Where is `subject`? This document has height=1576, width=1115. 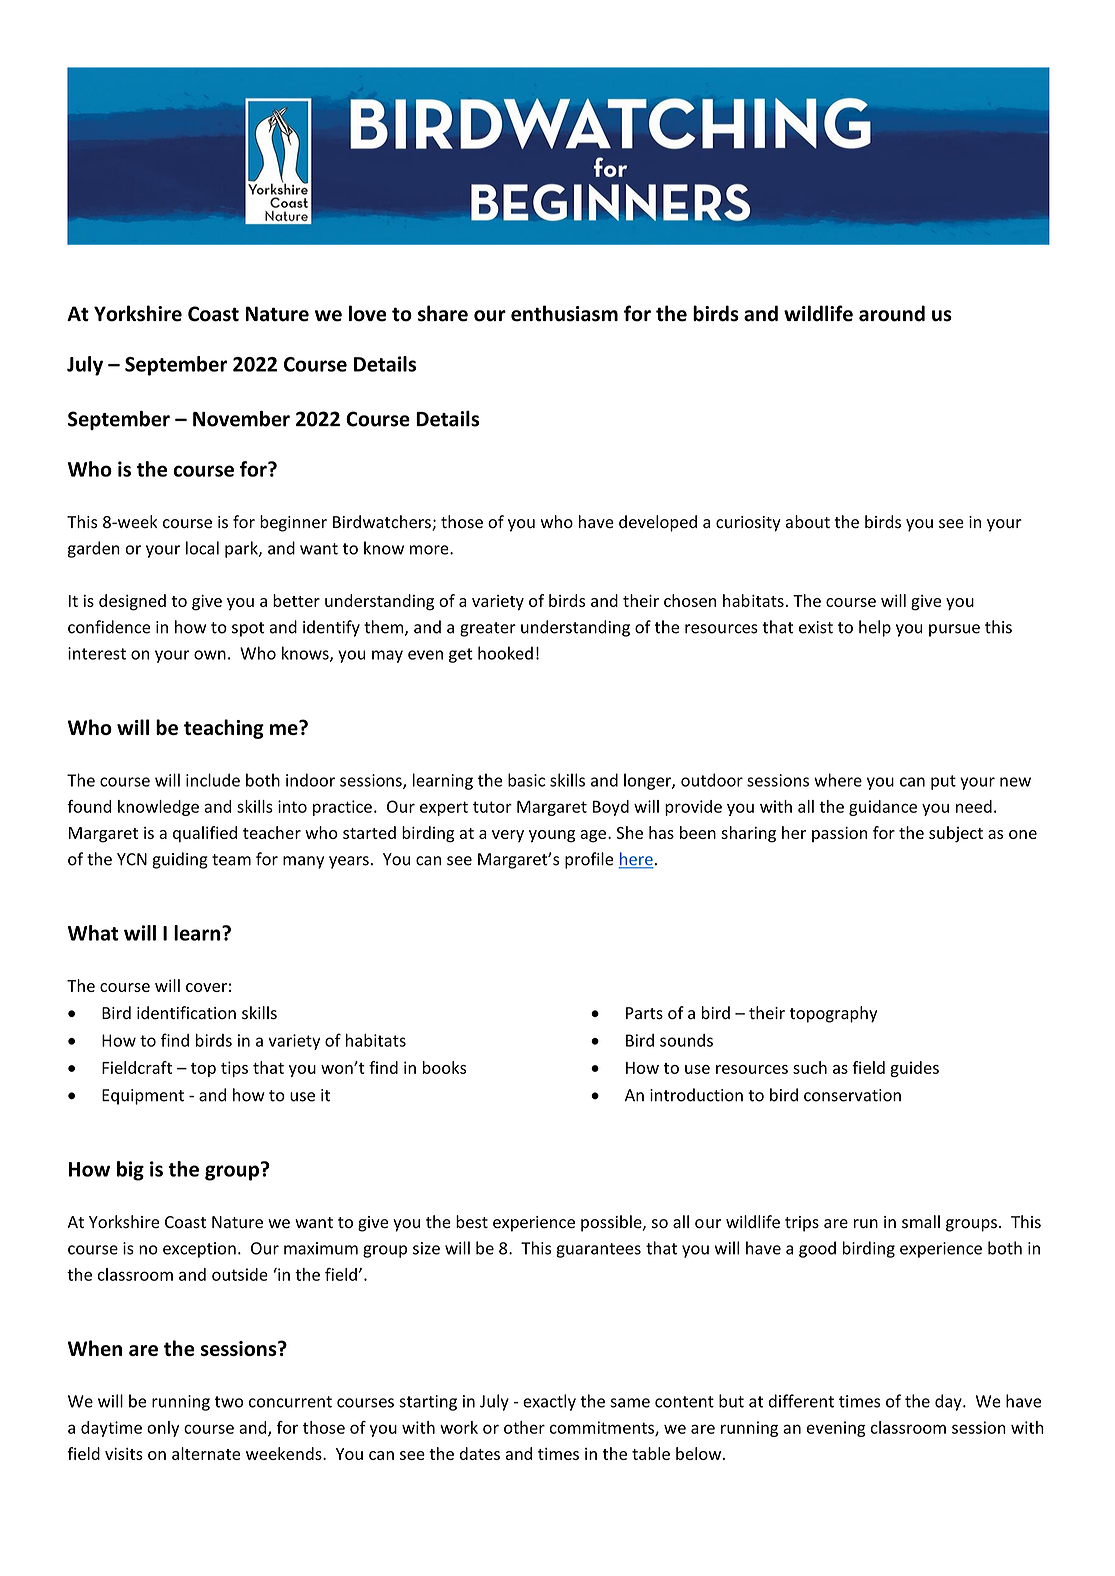
subject is located at coordinates (956, 834).
